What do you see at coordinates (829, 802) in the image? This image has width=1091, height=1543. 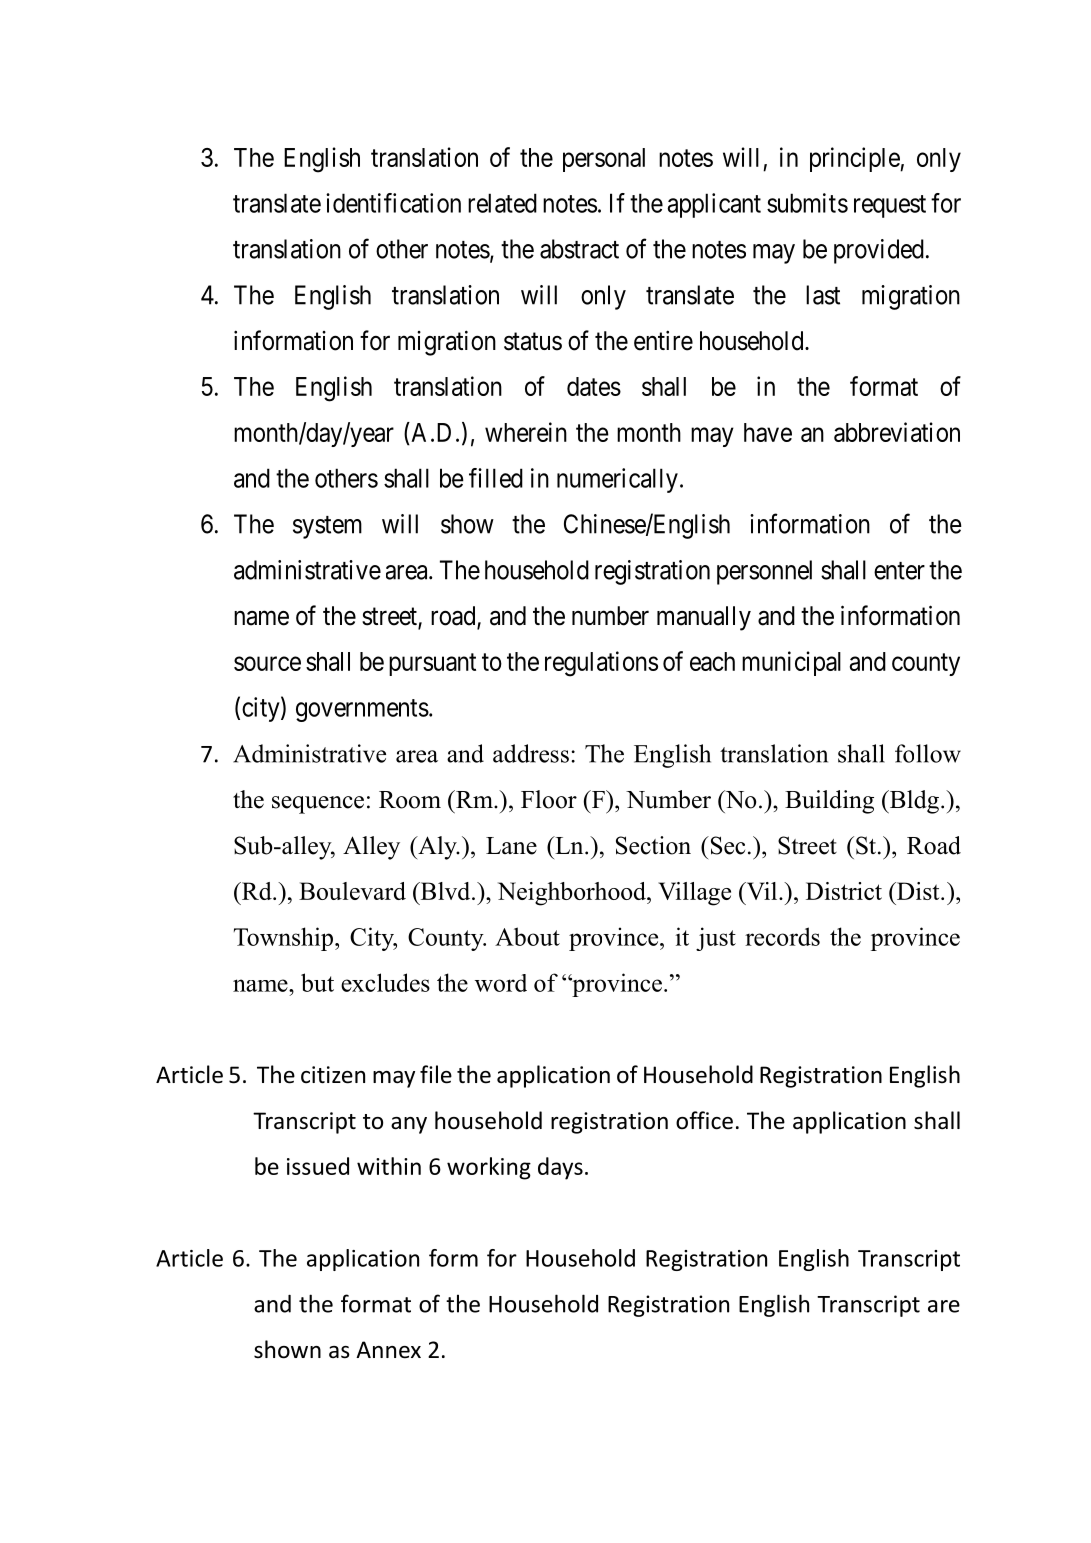 I see `Building` at bounding box center [829, 802].
